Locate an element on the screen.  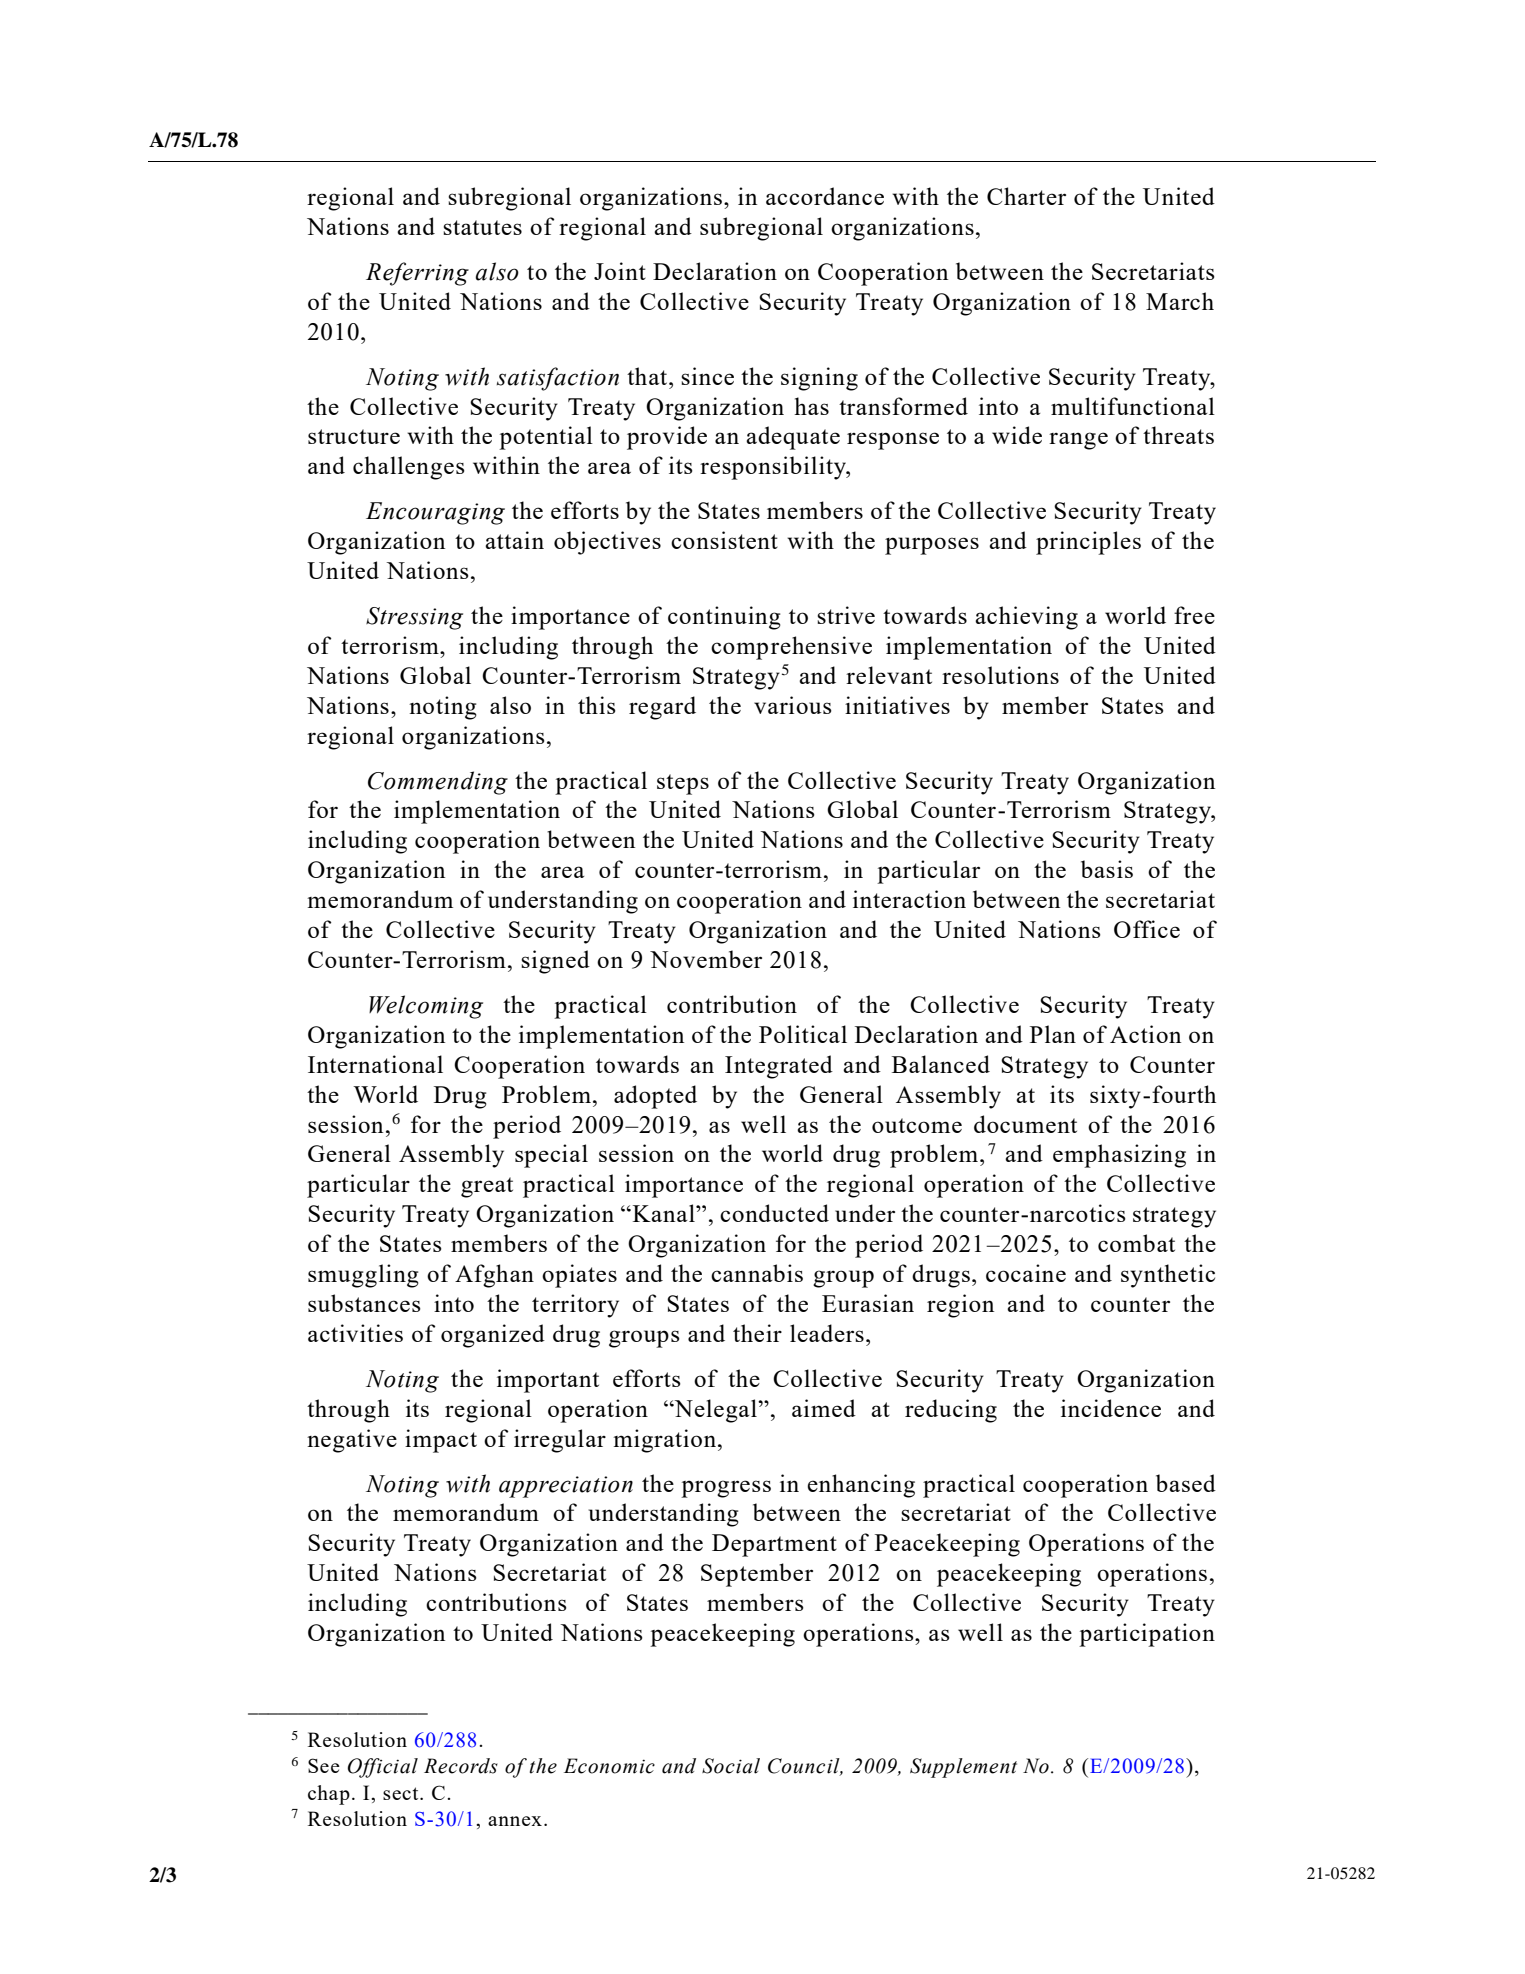
combat is located at coordinates (1136, 1243).
